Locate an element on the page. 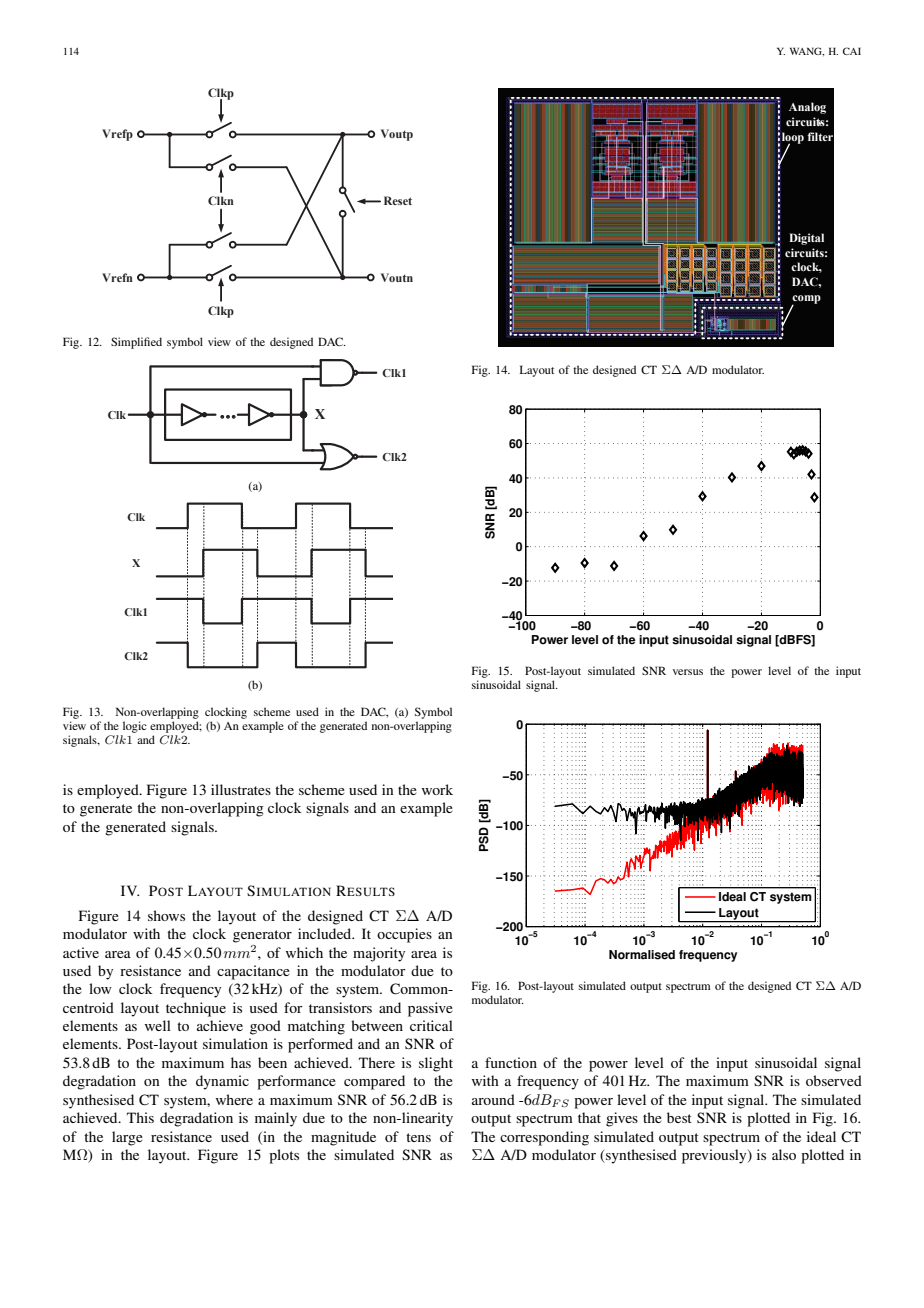  Analog is located at coordinates (807, 108).
